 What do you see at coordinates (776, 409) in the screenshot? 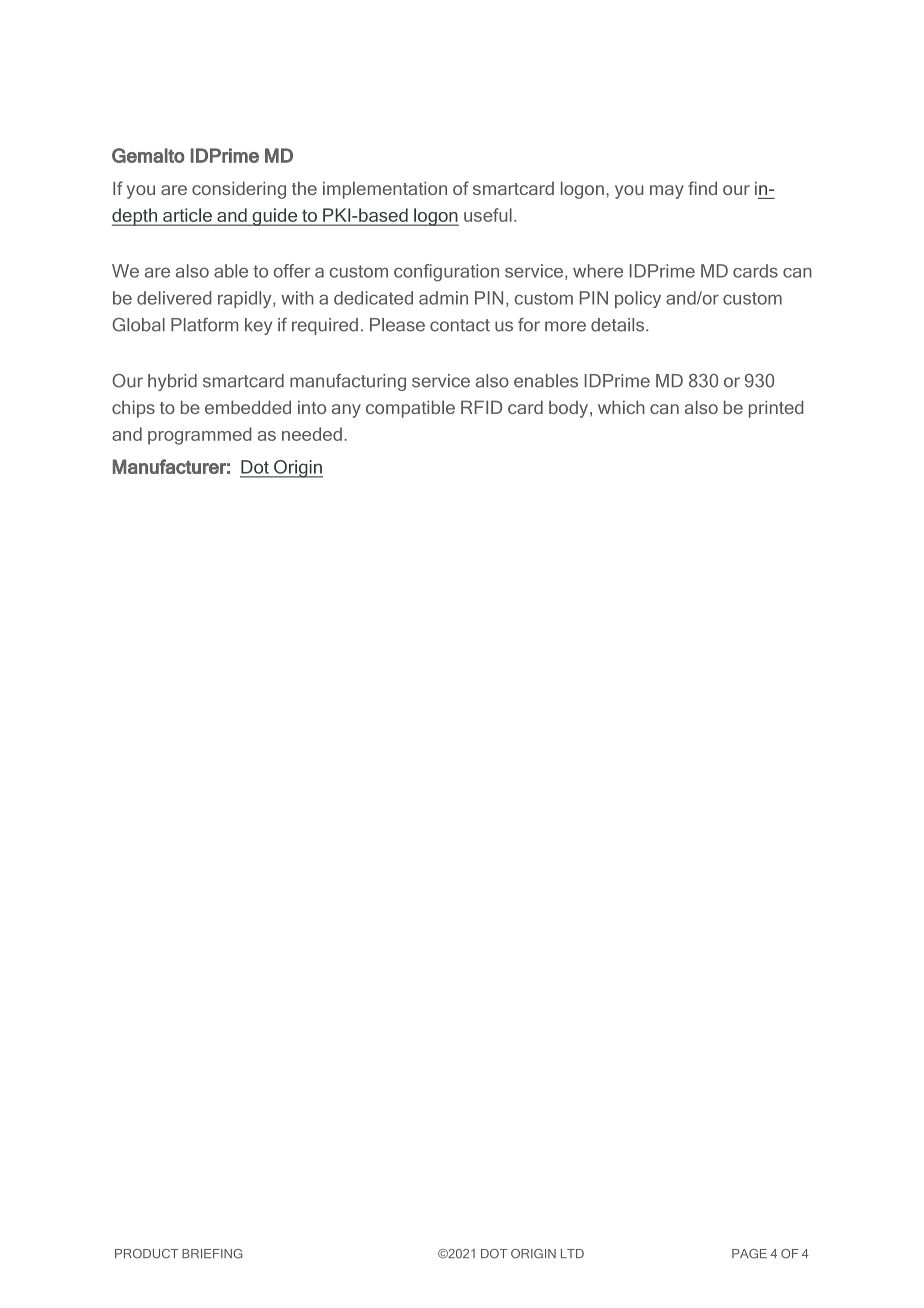
I see `printed` at bounding box center [776, 409].
